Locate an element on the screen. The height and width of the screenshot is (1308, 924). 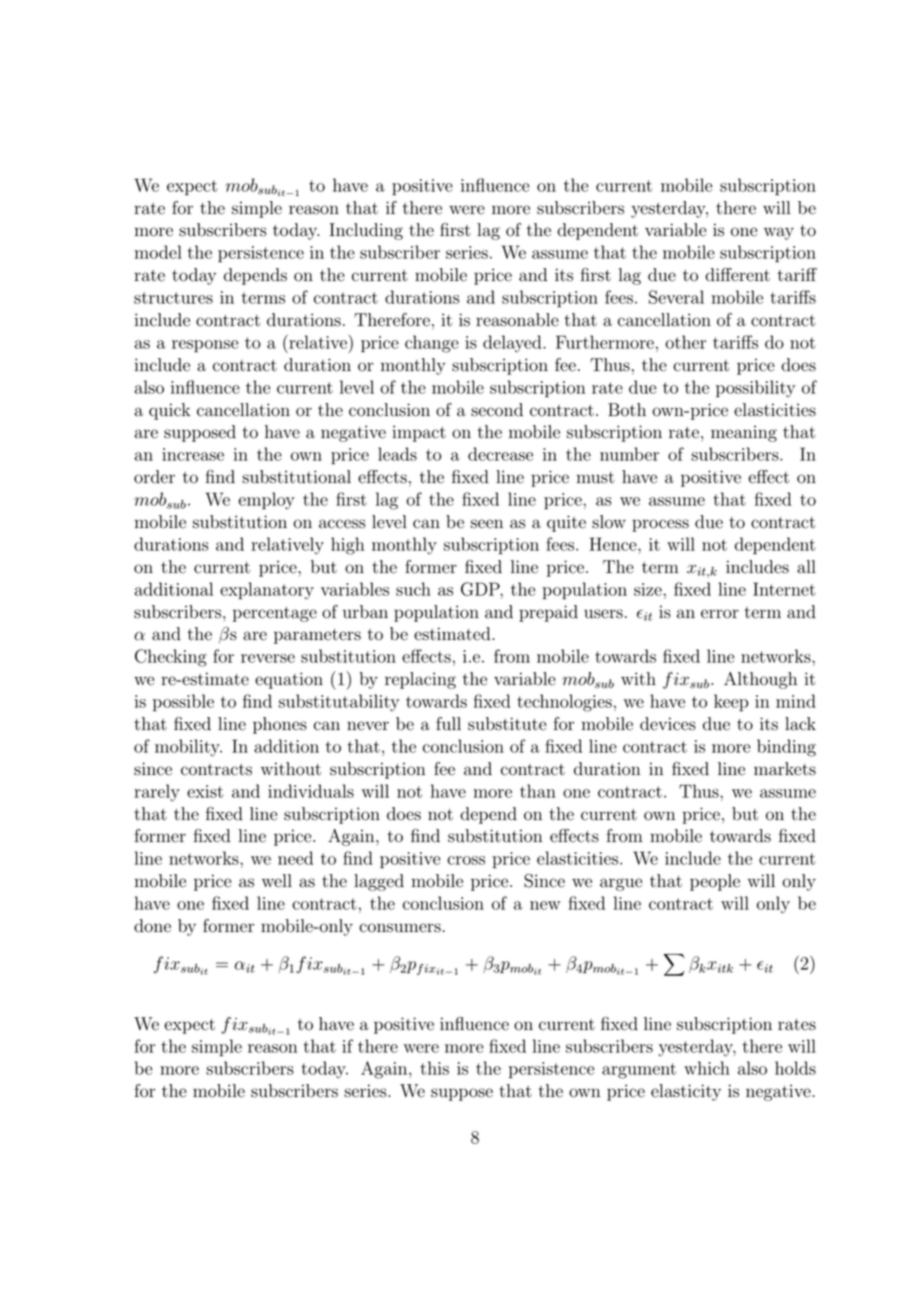
Including is located at coordinates (366, 231).
